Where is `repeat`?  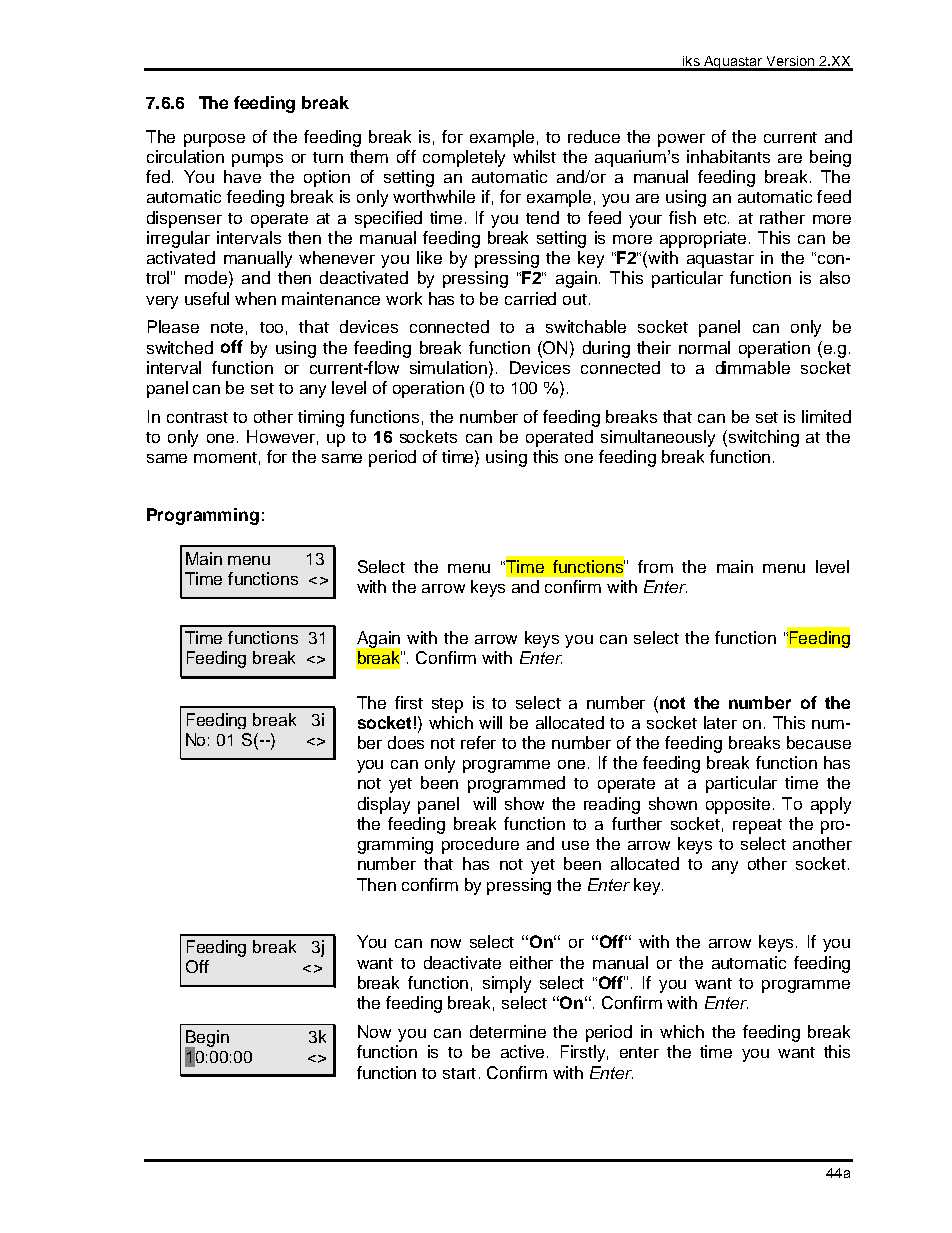
repeat is located at coordinates (757, 826).
